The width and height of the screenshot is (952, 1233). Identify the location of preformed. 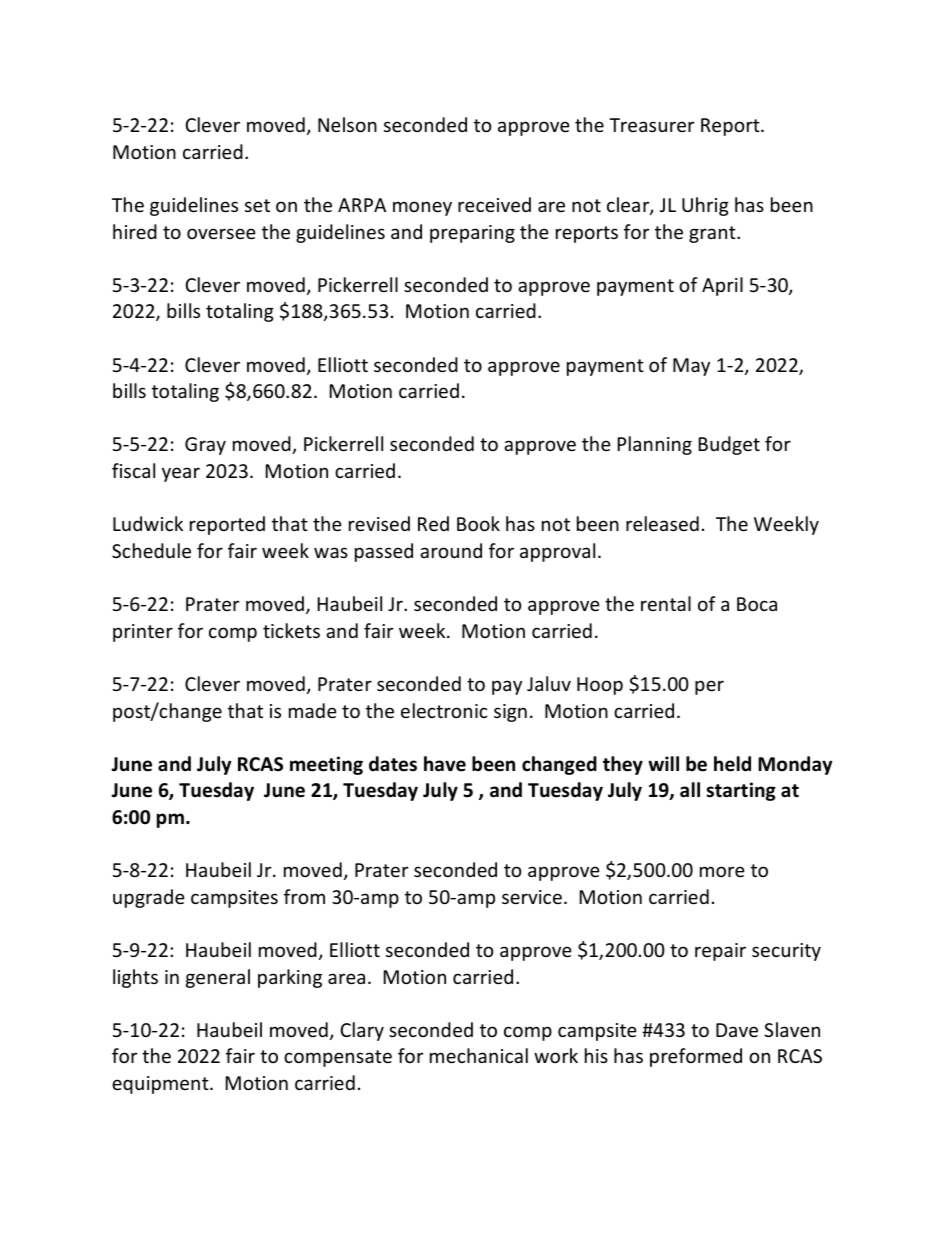
(696, 1057).
